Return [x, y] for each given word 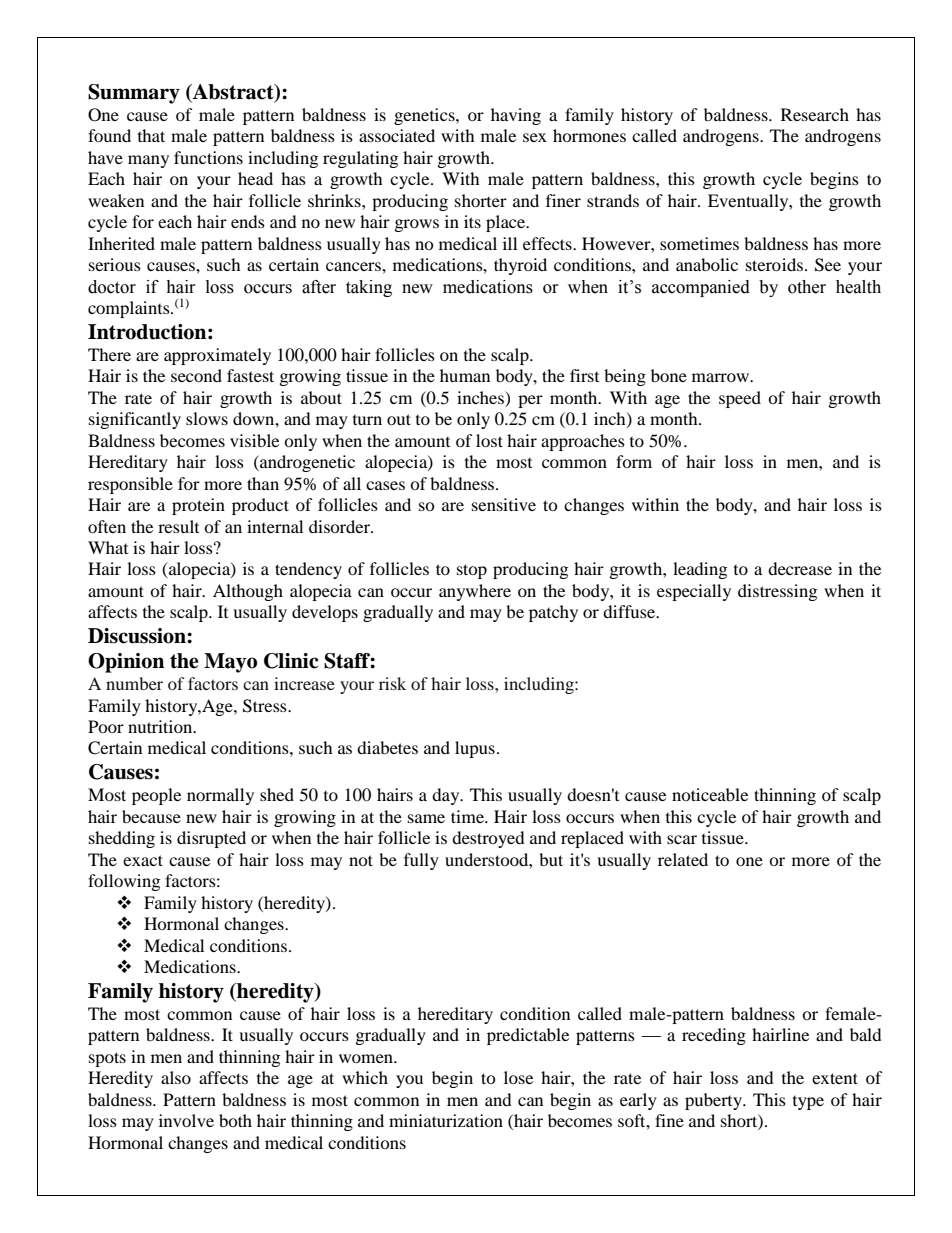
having [516, 116]
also [176, 1077]
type [808, 1103]
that [151, 135]
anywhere [475, 592]
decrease [800, 568]
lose [518, 1077]
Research [815, 114]
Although [248, 592]
